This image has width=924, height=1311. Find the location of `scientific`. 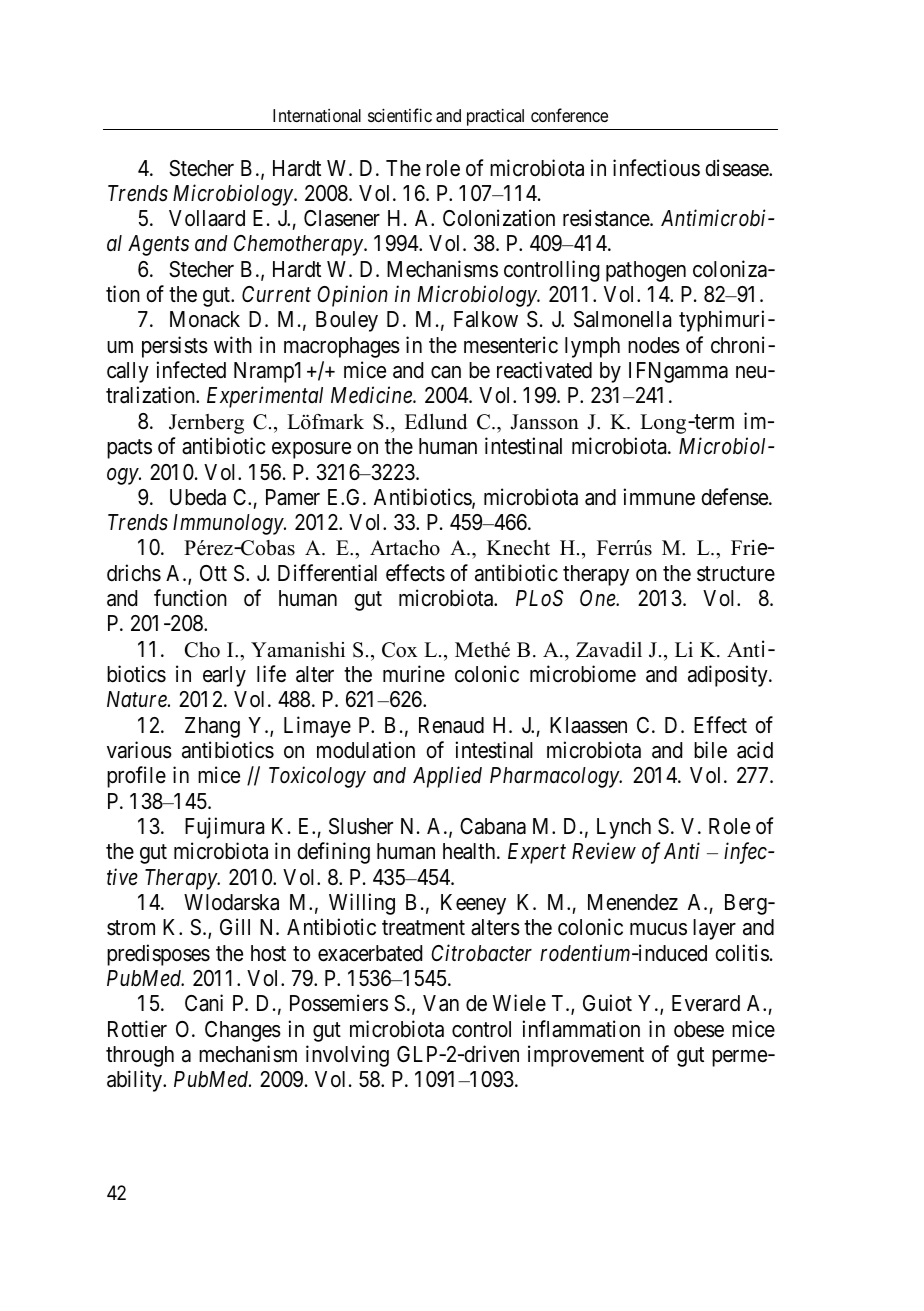

scientific is located at coordinates (400, 115).
